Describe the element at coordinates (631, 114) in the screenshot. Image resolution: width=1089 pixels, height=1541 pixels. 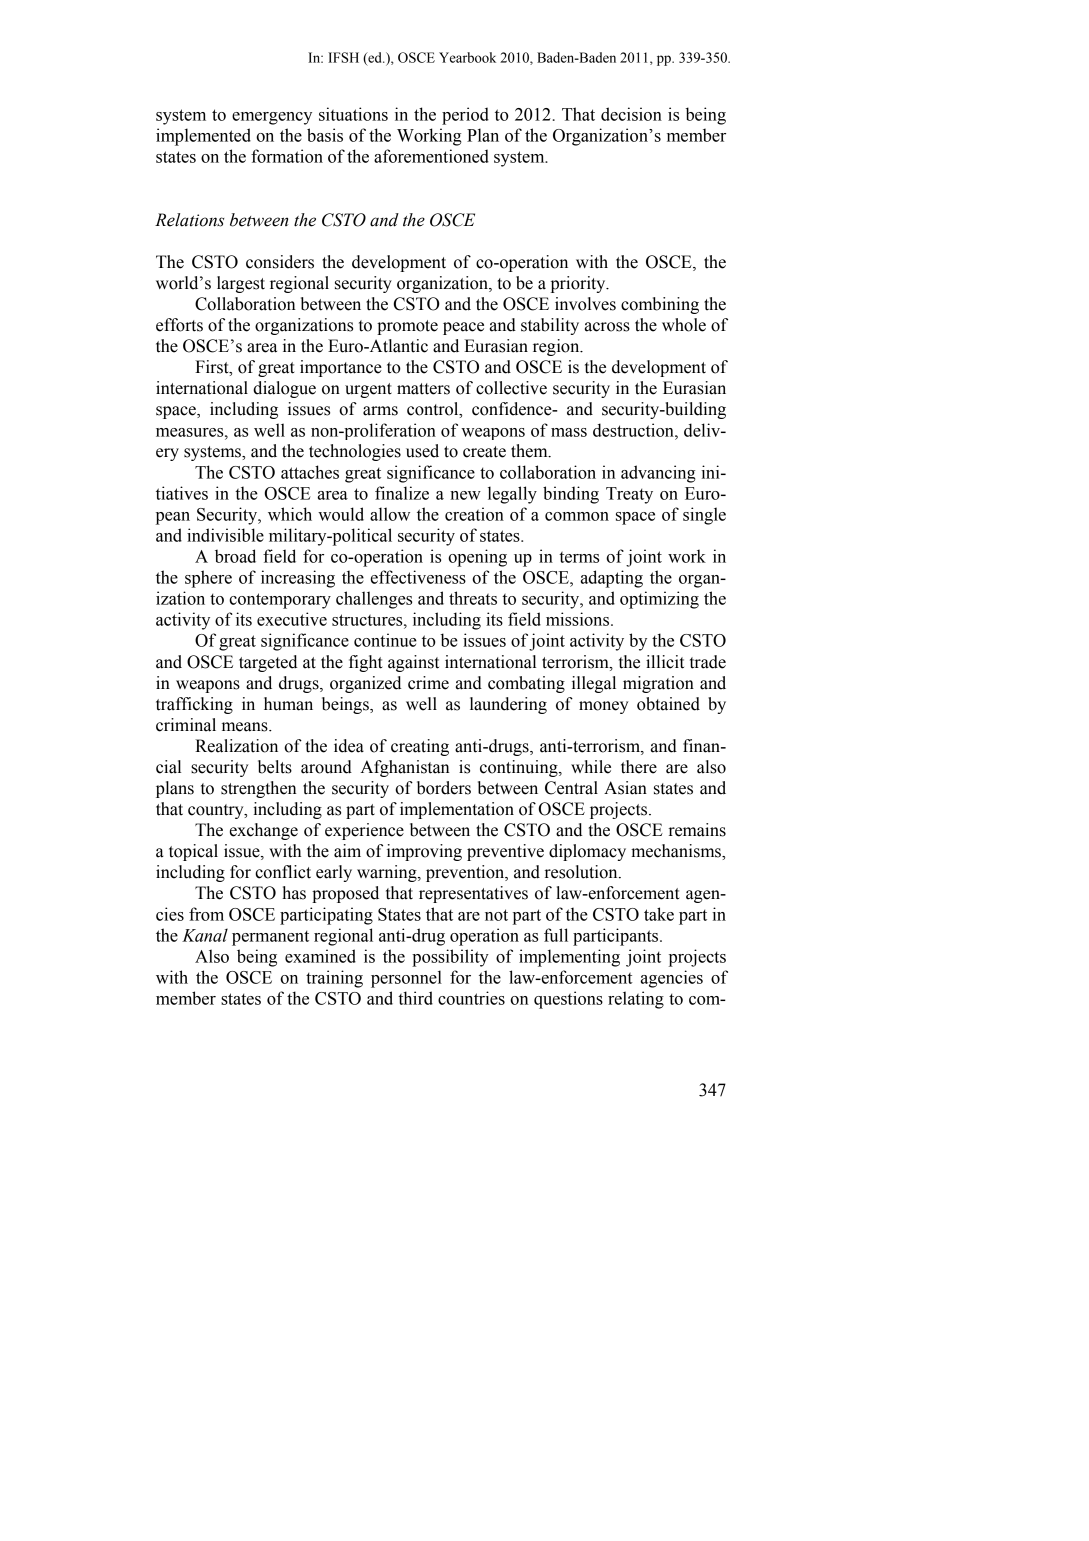
I see `decision` at that location.
